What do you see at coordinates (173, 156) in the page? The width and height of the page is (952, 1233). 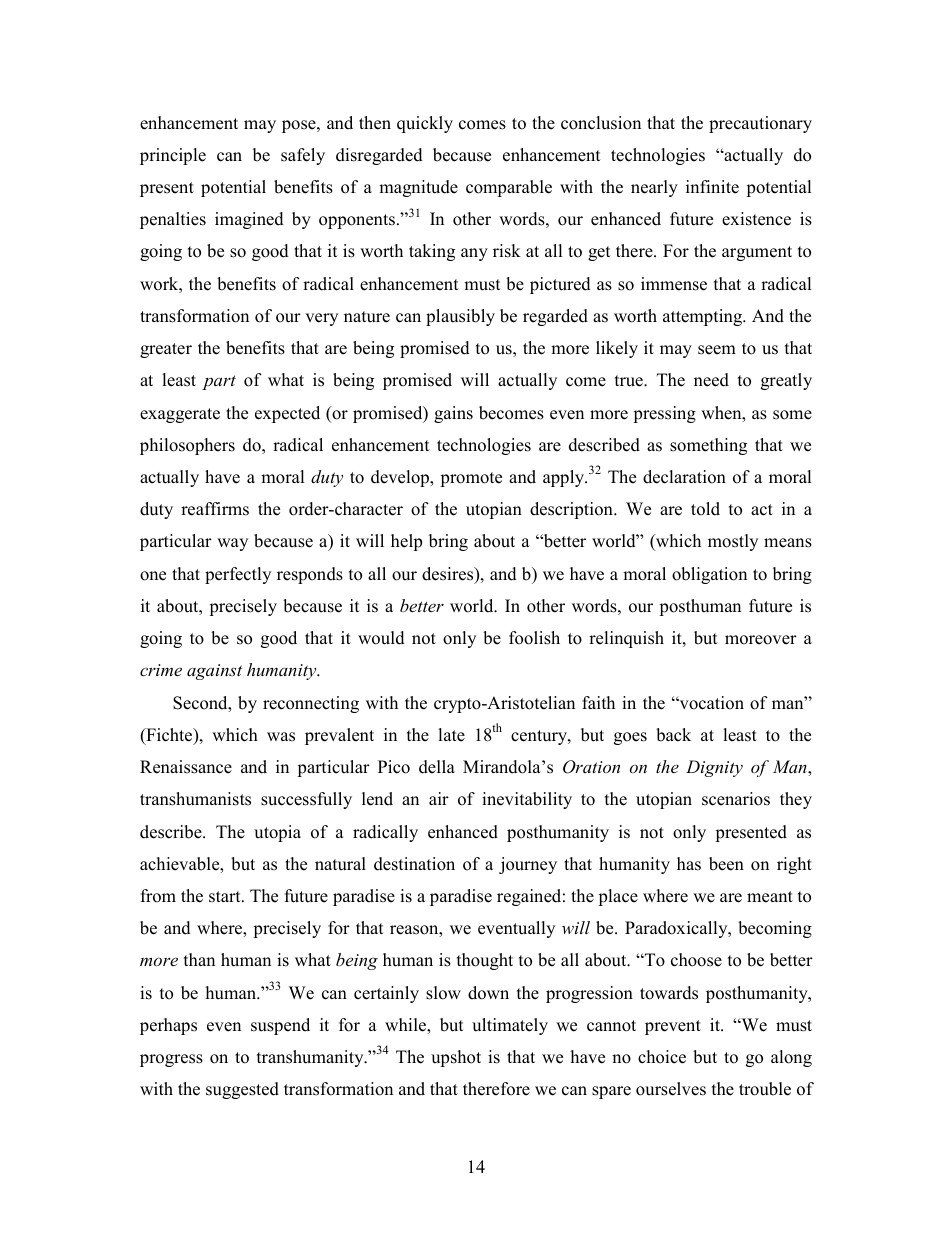 I see `principle` at bounding box center [173, 156].
